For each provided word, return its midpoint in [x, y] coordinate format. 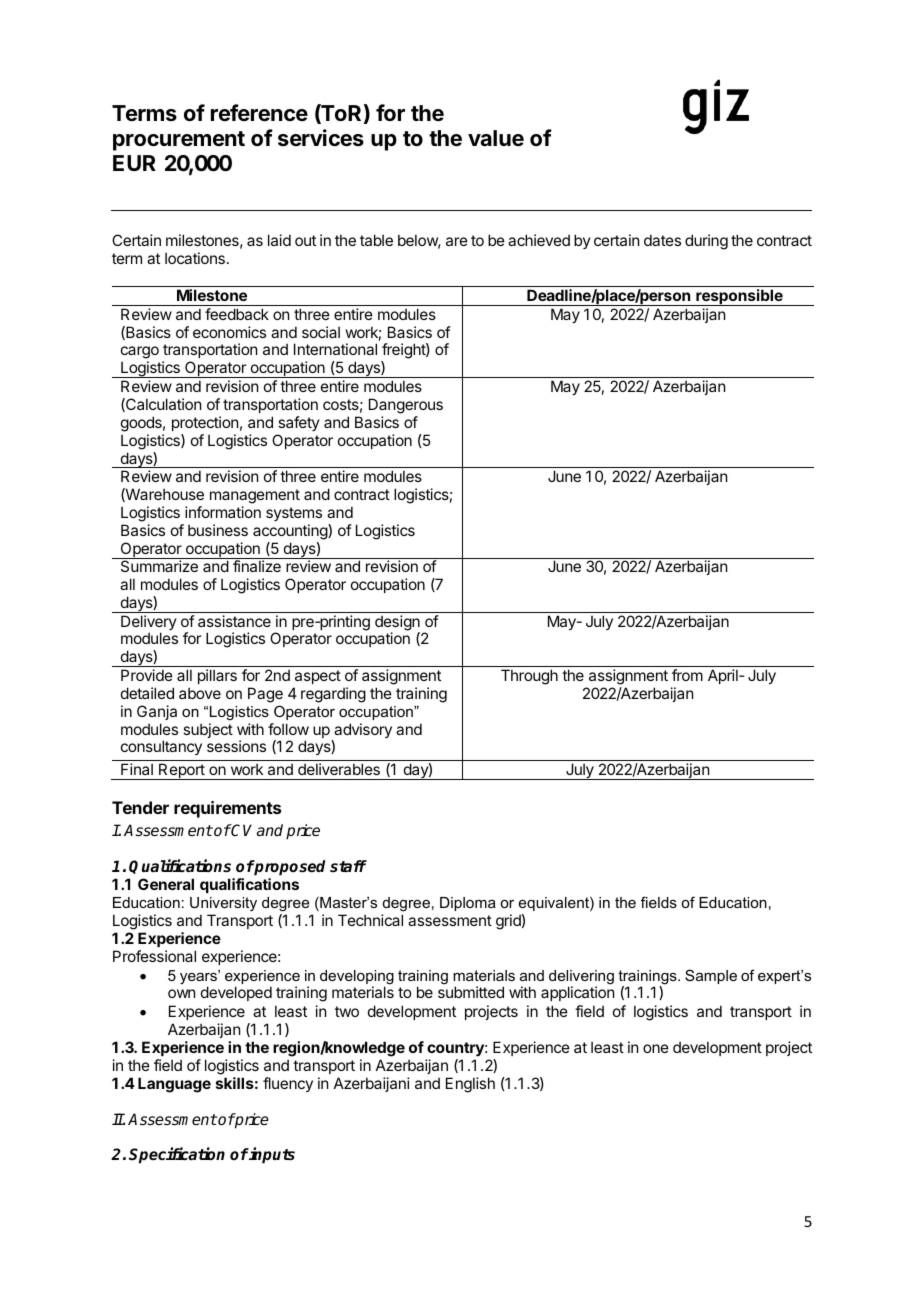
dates [662, 240]
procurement [179, 141]
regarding [333, 695]
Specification [177, 1155]
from [687, 675]
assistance [234, 621]
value [496, 138]
